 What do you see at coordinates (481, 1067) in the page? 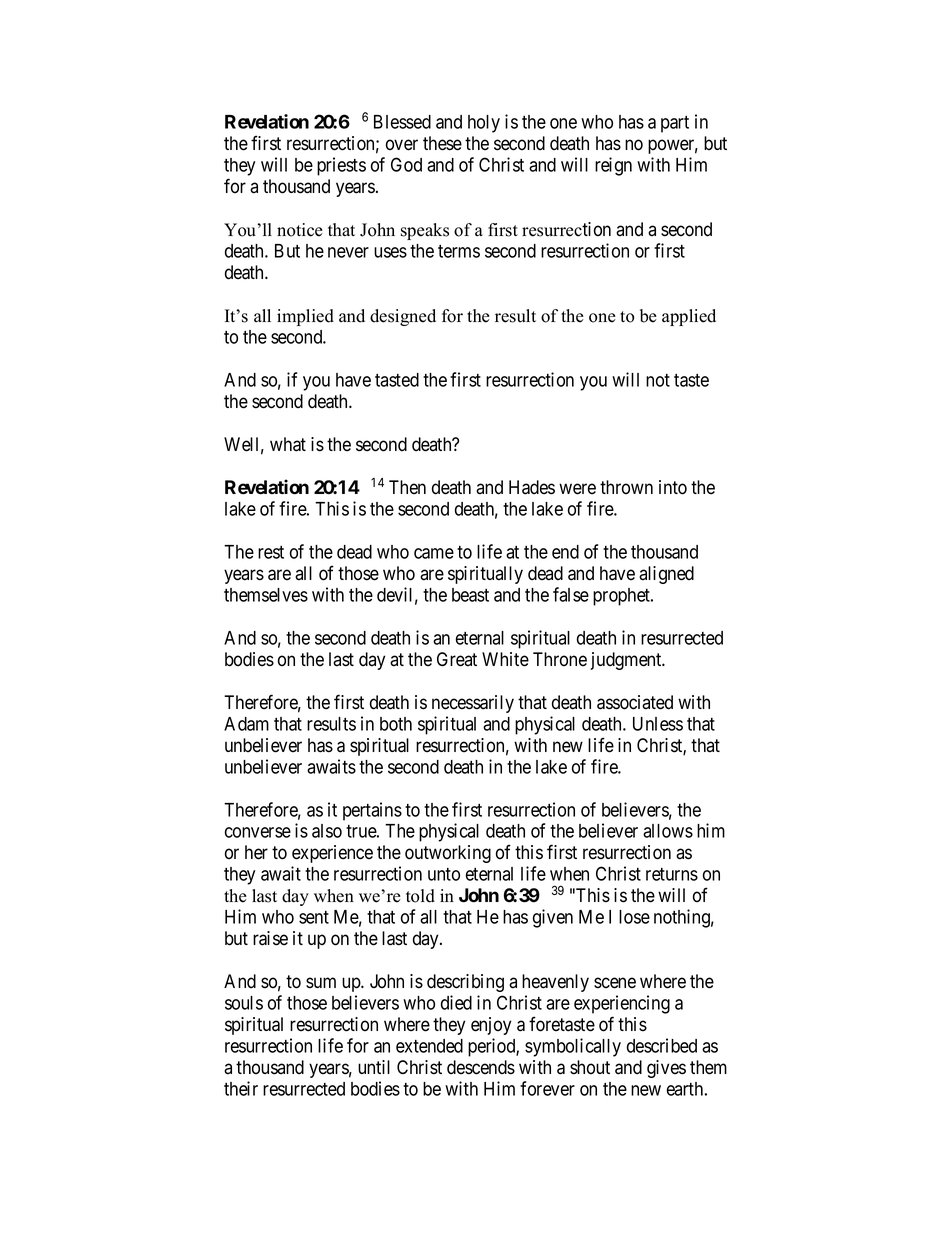
I see `descends` at bounding box center [481, 1067].
